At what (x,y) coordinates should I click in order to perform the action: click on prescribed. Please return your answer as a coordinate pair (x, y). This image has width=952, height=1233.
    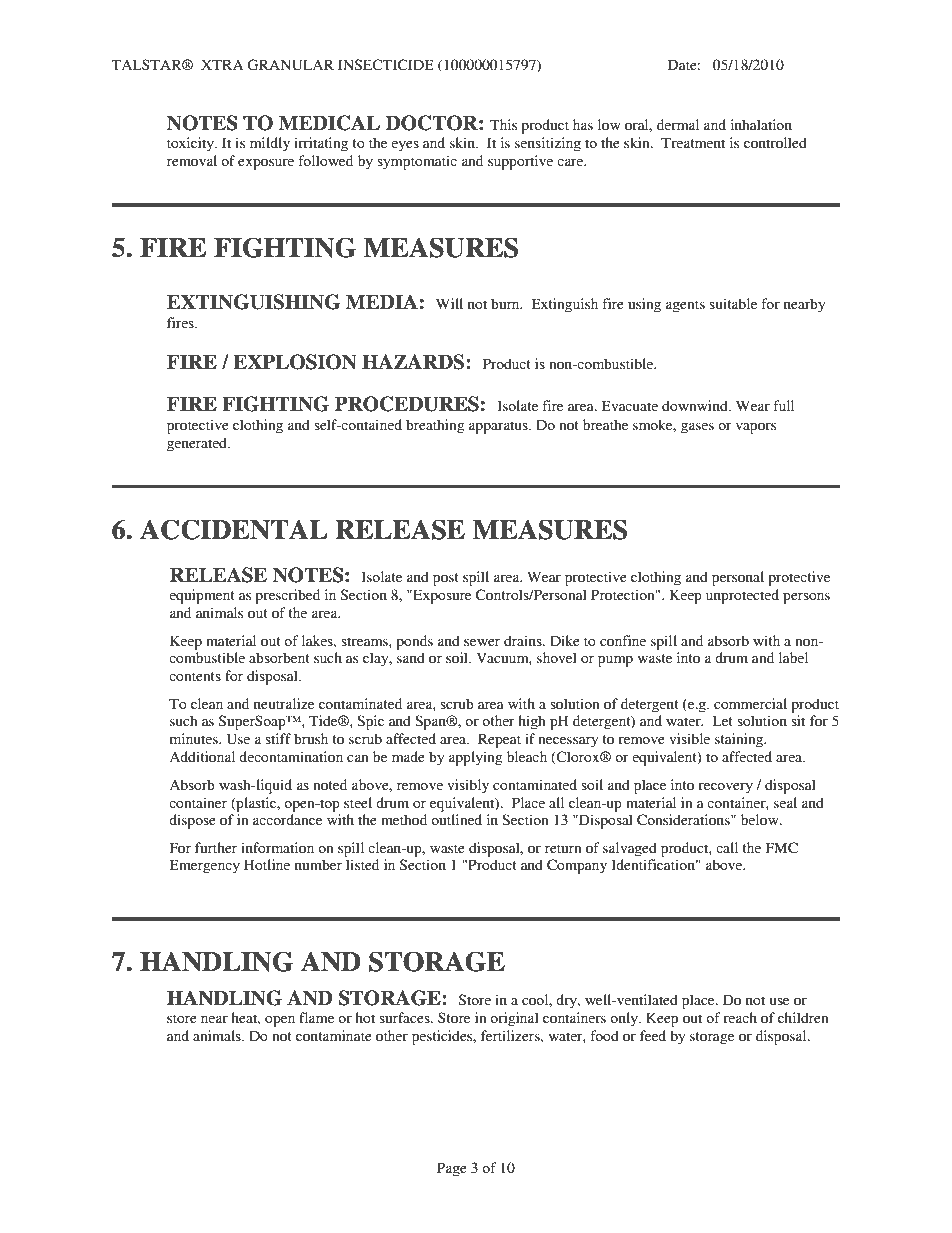
    Looking at the image, I should click on (287, 596).
